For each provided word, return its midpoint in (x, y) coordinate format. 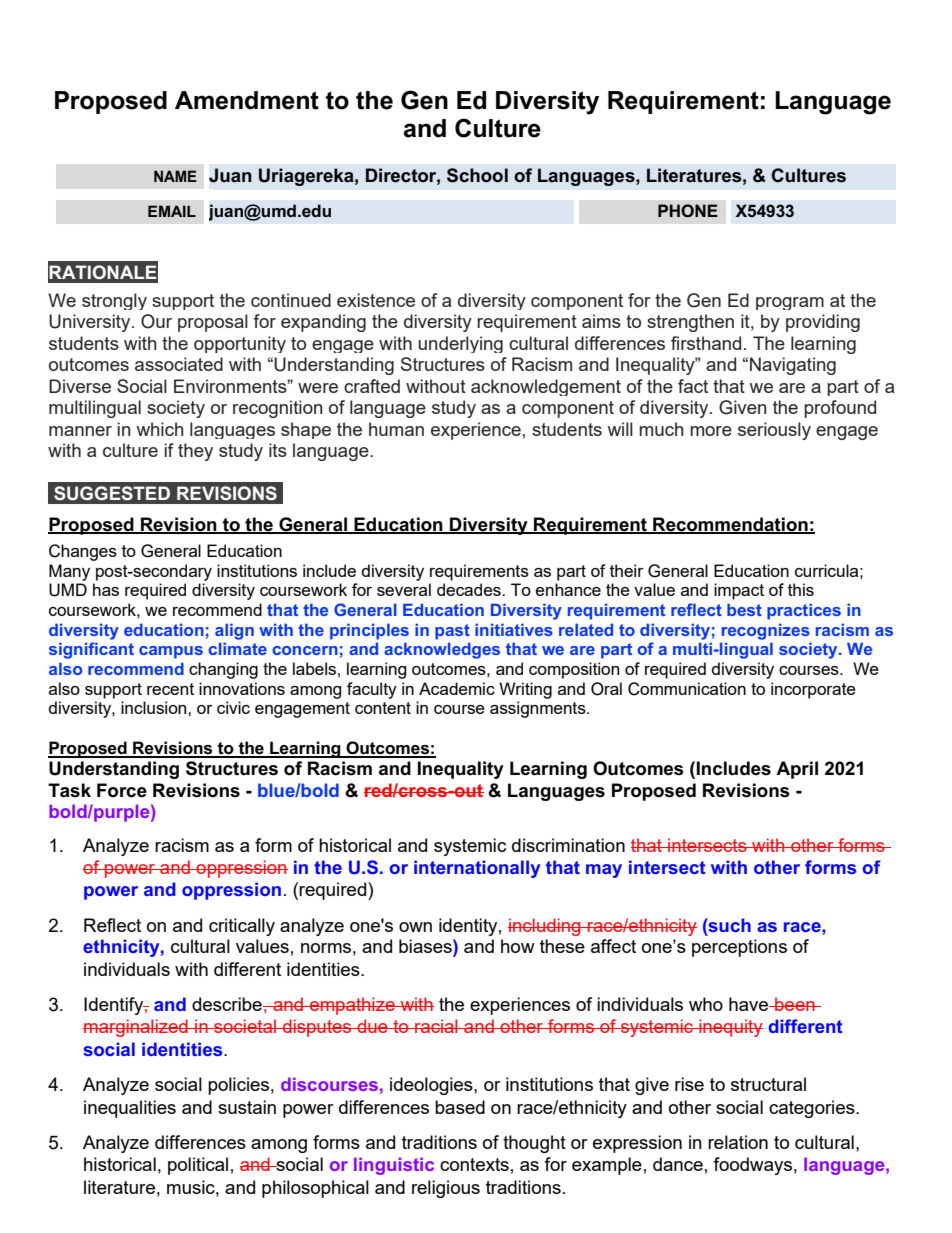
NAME (175, 176)
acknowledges (442, 650)
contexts (474, 1164)
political (198, 1166)
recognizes (766, 631)
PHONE (688, 210)
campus (171, 652)
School (477, 175)
